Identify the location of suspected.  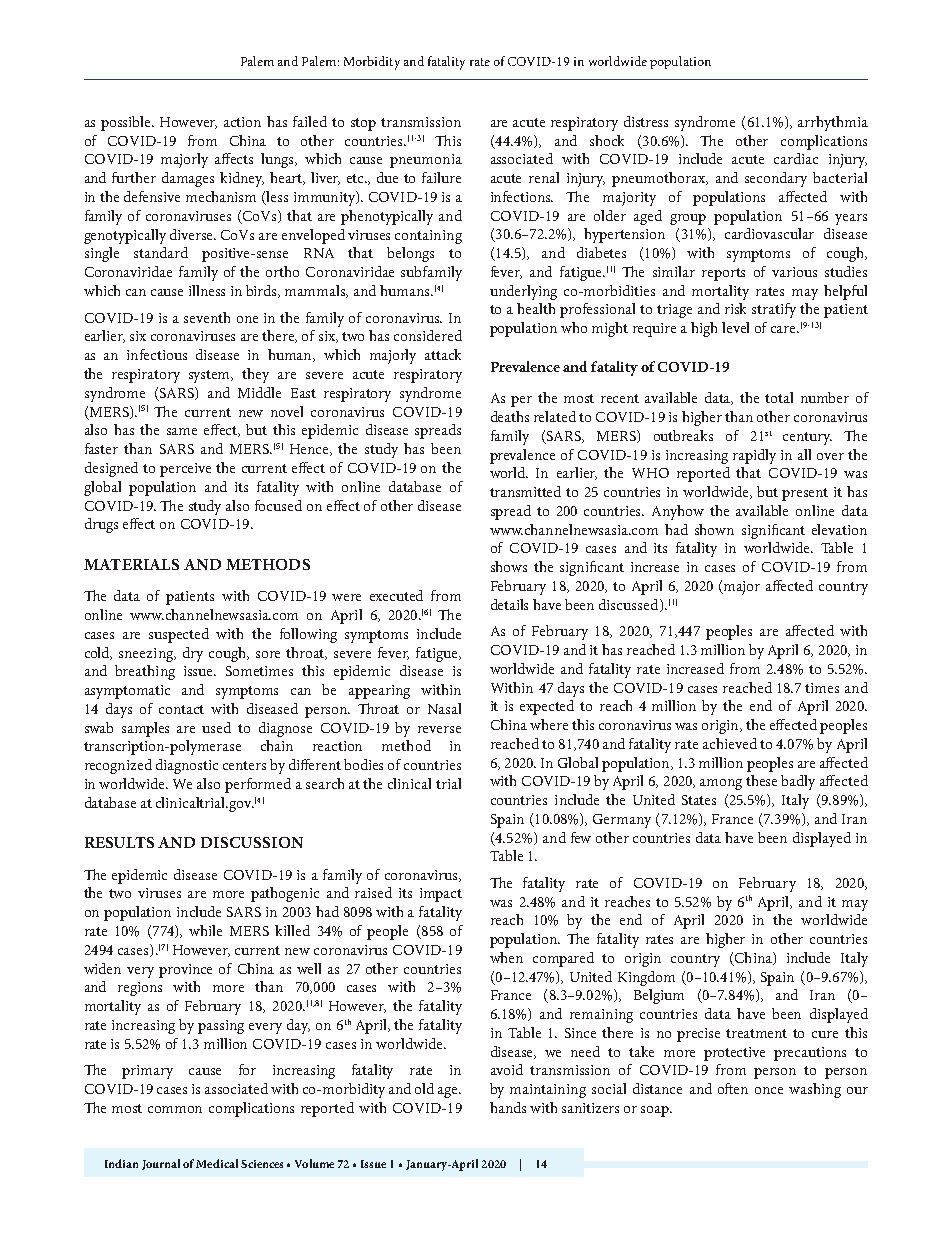
(179, 635).
